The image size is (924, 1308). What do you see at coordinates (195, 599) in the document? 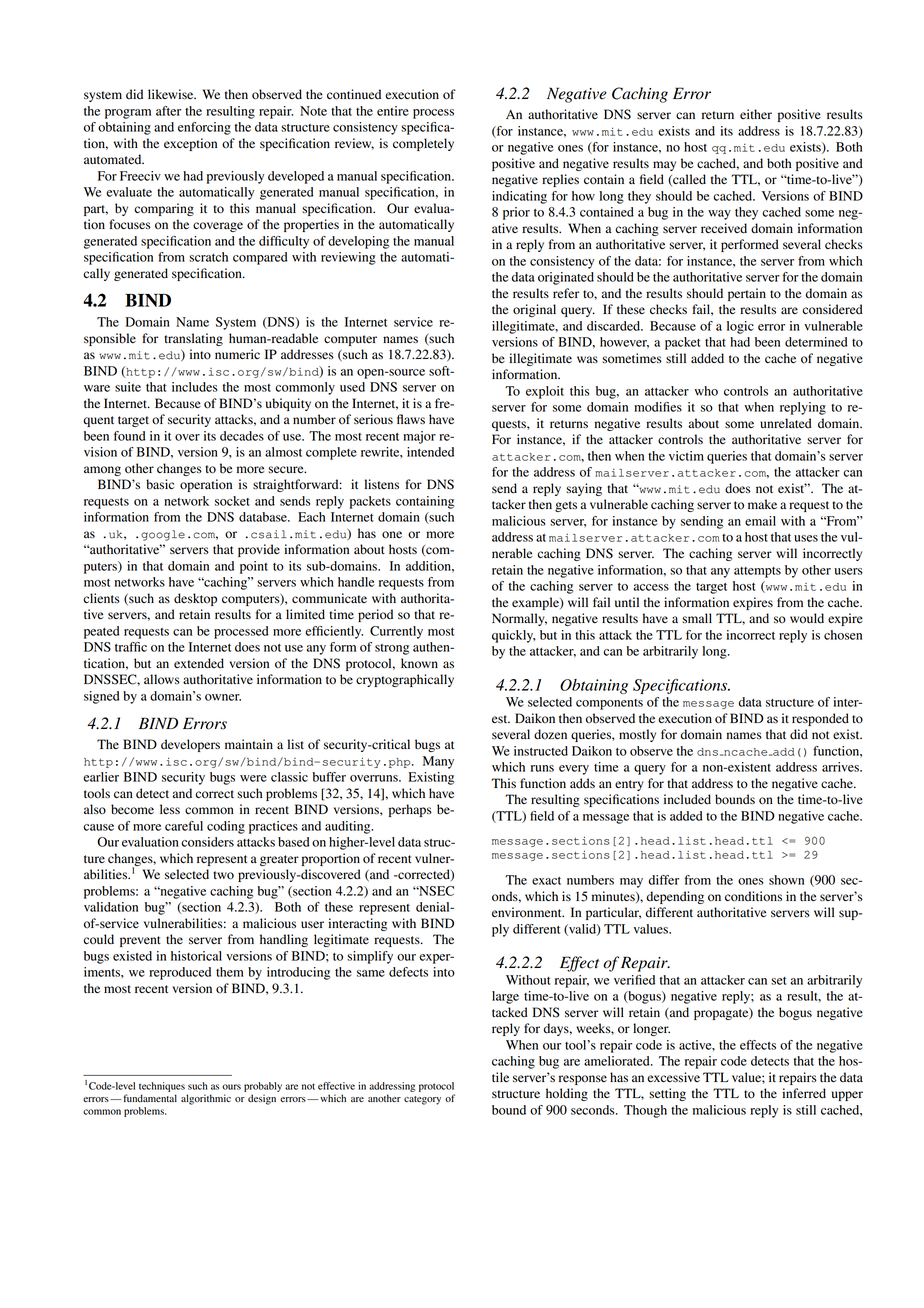
I see `desktop` at bounding box center [195, 599].
